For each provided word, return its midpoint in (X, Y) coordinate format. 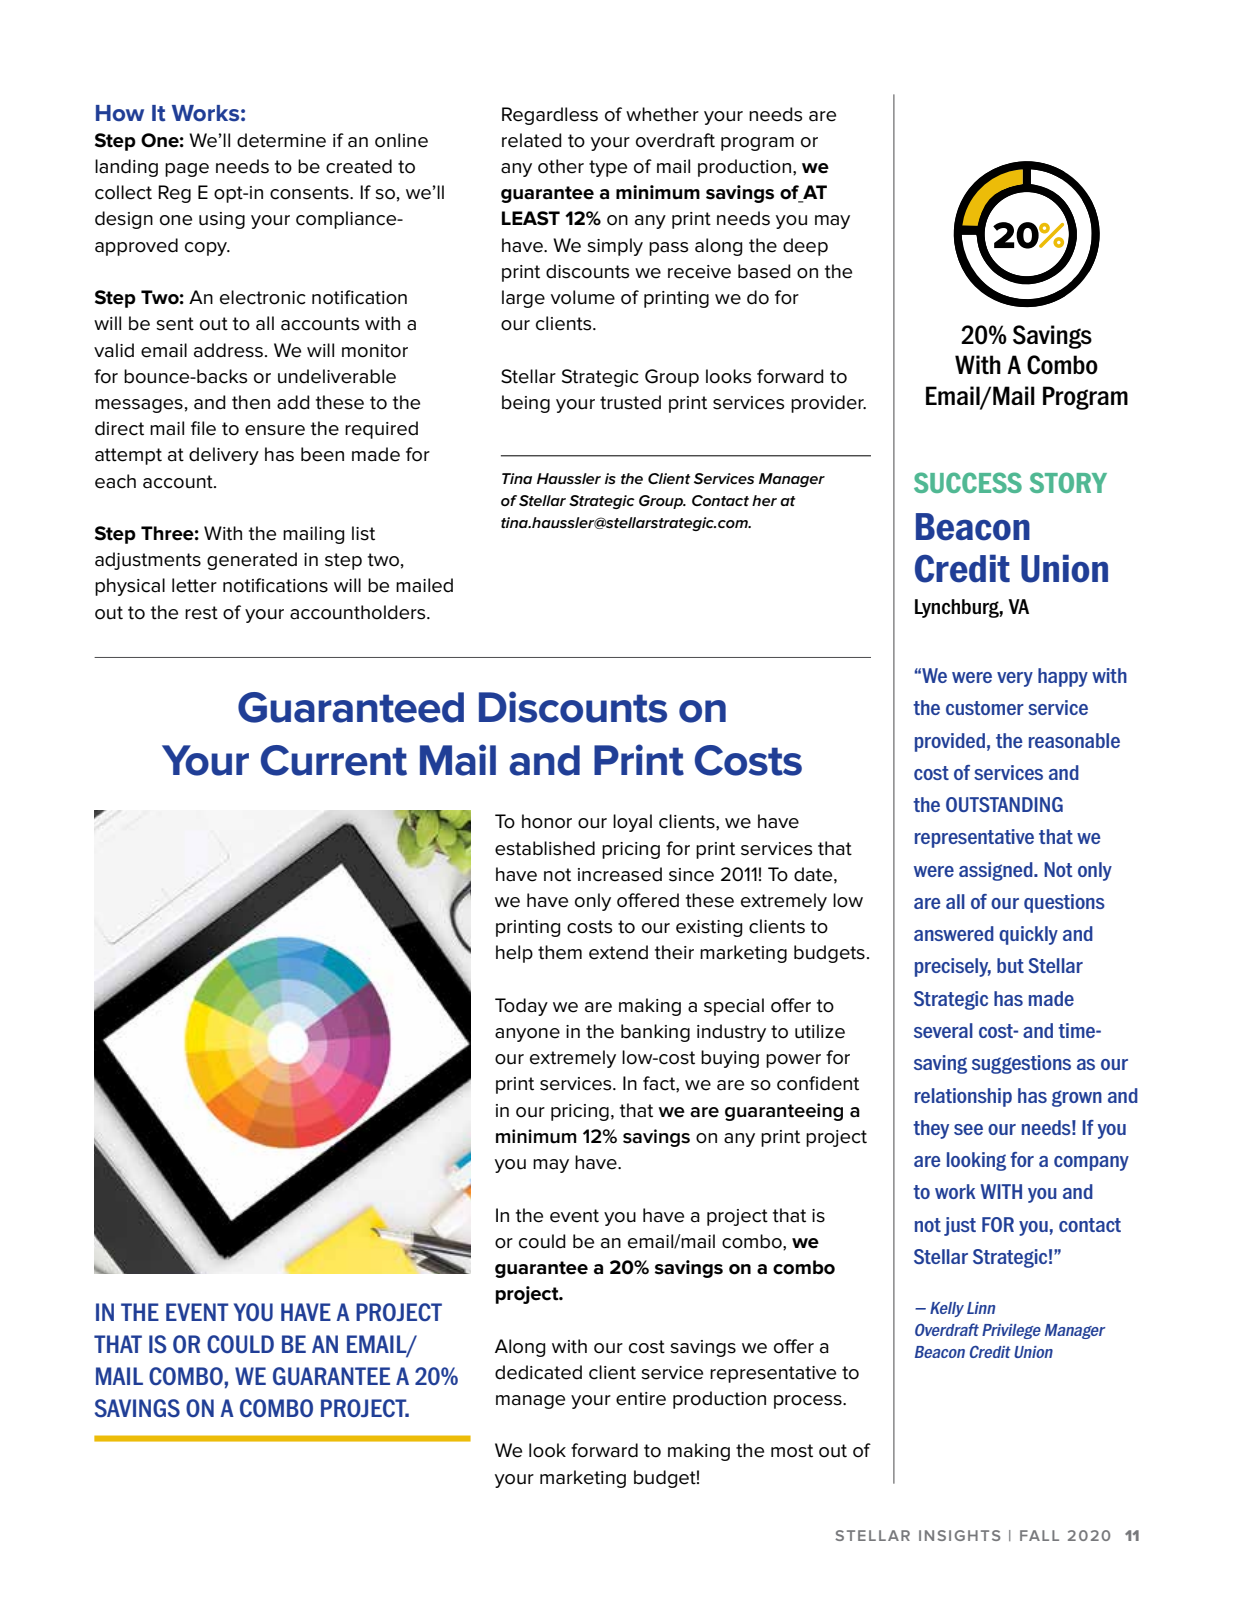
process (809, 1402)
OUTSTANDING (1004, 804)
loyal (632, 823)
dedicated (538, 1372)
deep (805, 247)
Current (334, 760)
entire (641, 1399)
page (187, 170)
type (608, 168)
